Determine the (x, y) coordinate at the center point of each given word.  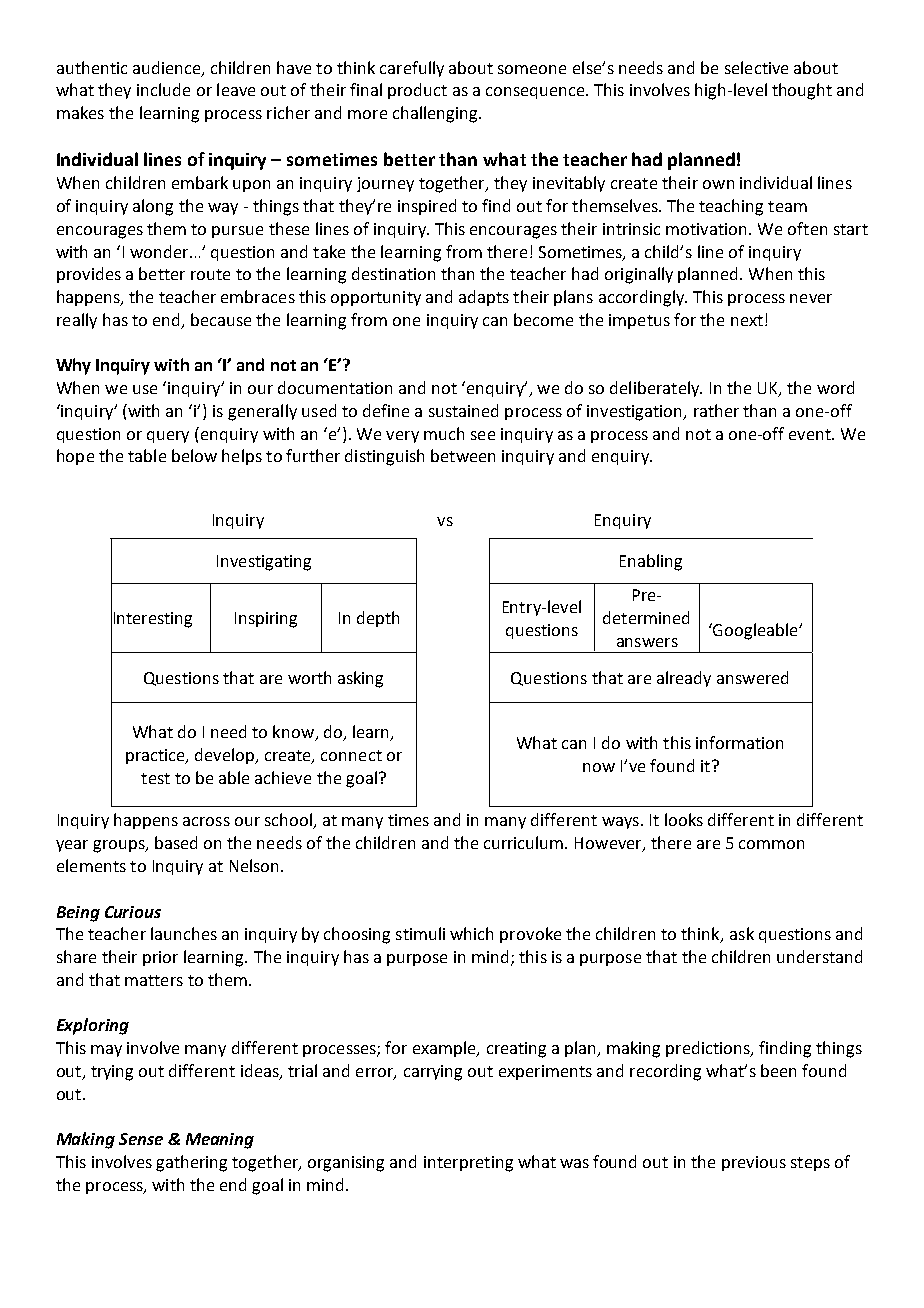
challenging (436, 114)
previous (754, 1163)
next (747, 320)
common (771, 844)
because (221, 319)
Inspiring (266, 620)
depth (378, 619)
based (176, 842)
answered (752, 677)
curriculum (525, 842)
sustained (463, 410)
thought (802, 91)
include (163, 89)
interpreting (468, 1164)
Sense (141, 1139)
